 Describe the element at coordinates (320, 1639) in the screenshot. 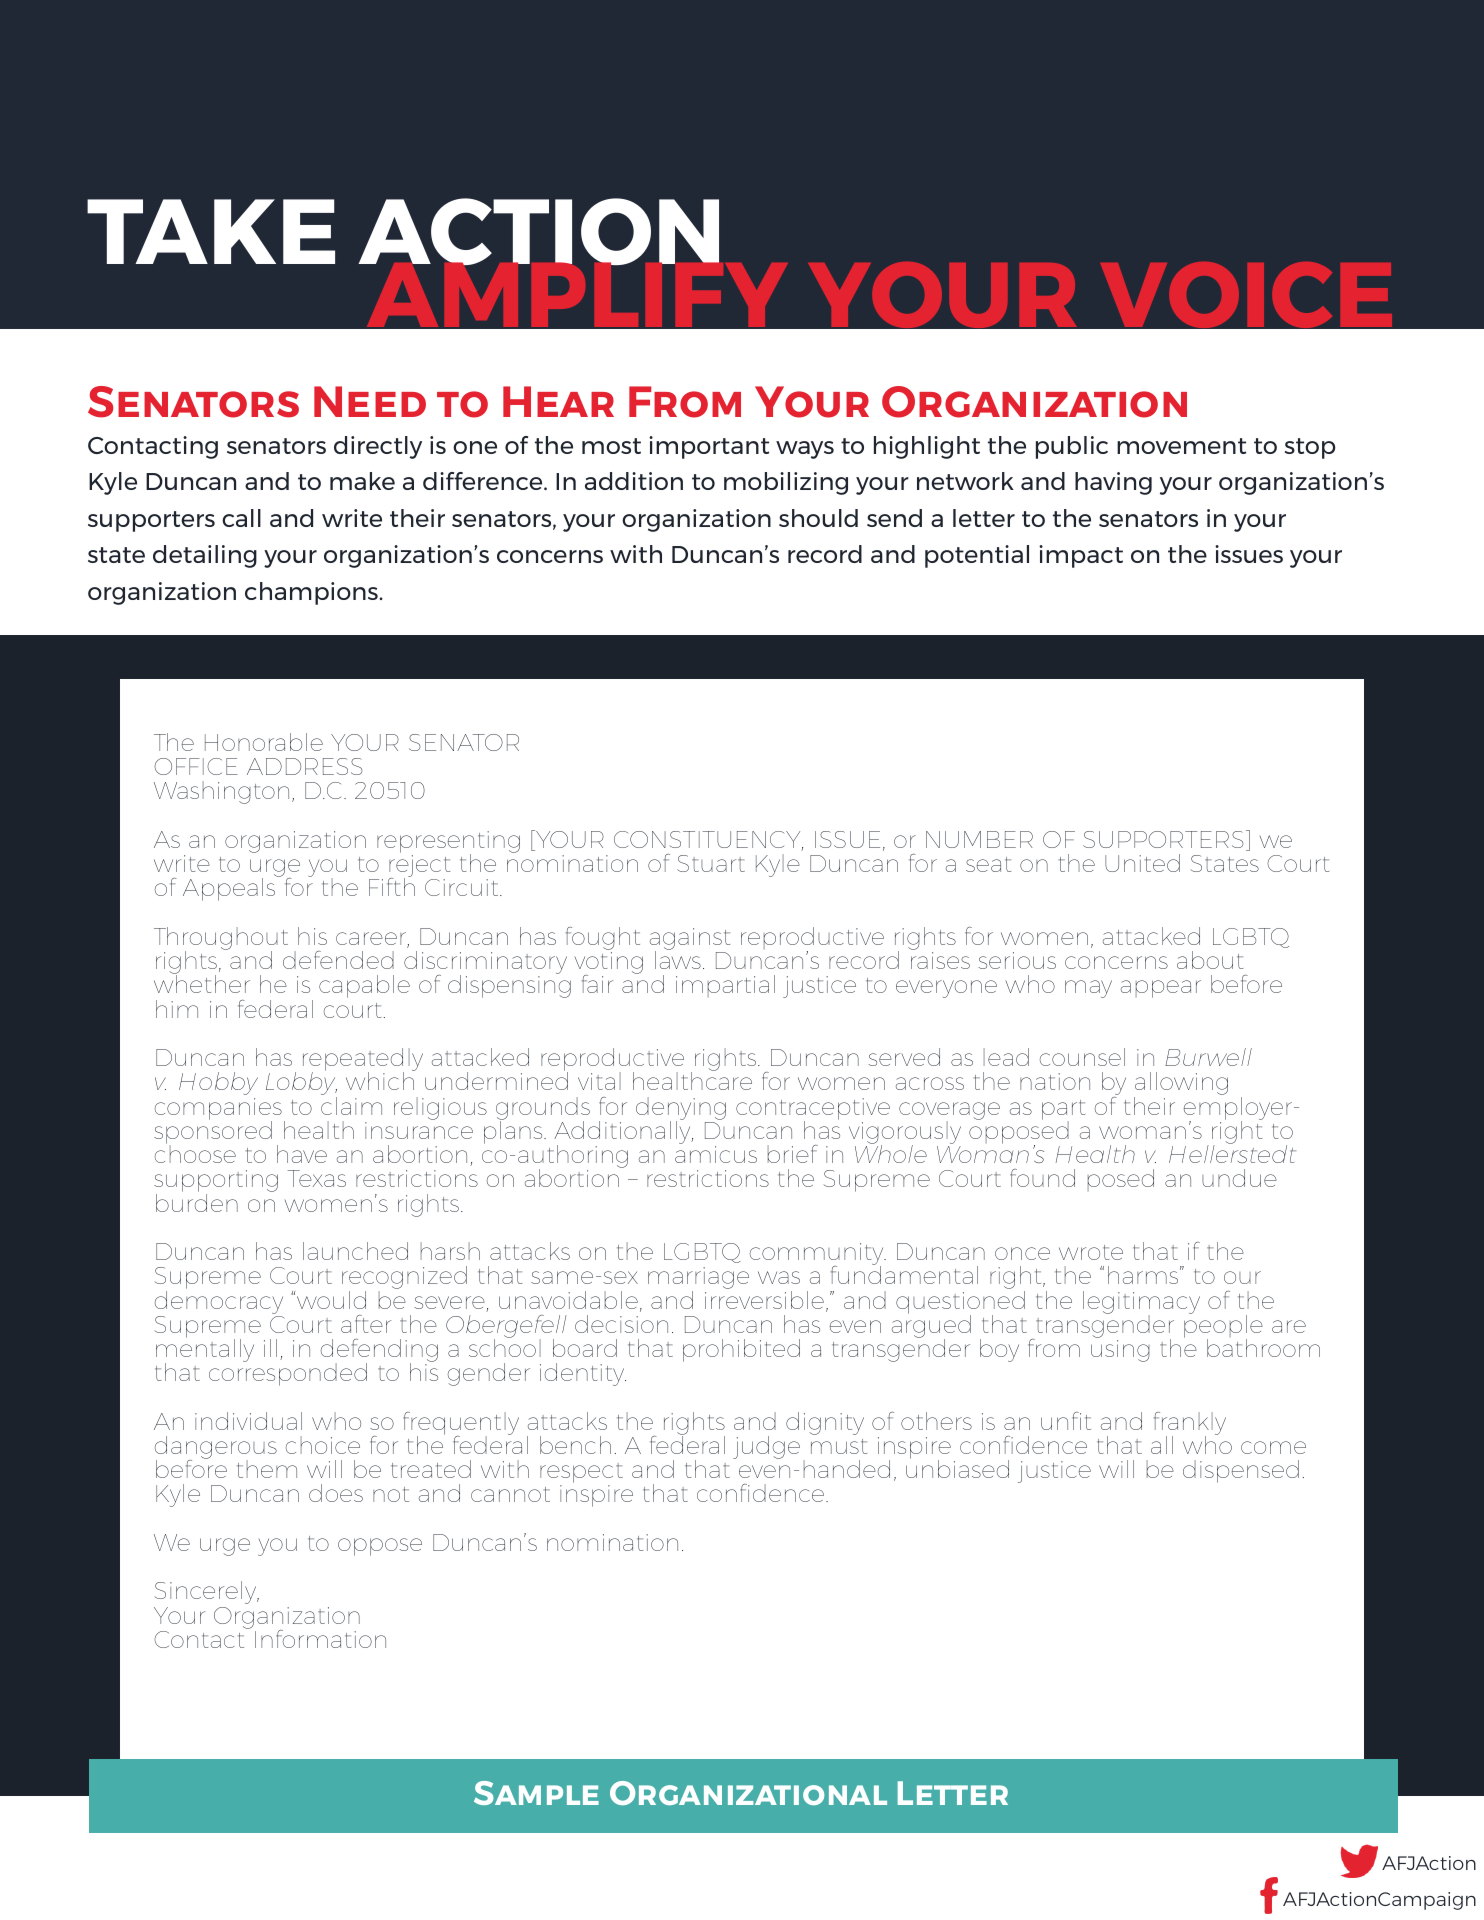

I see `Information` at that location.
